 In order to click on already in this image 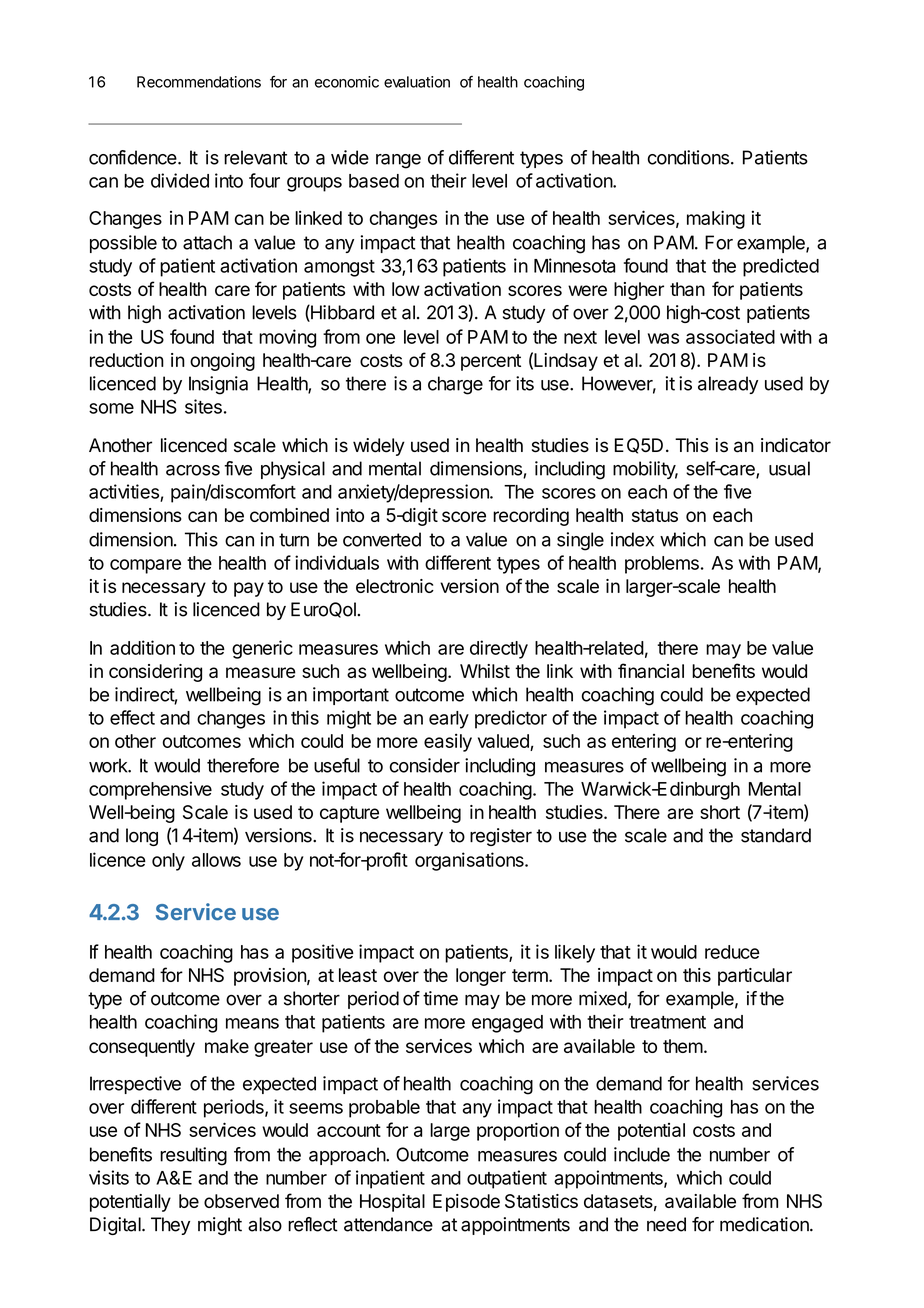, I will do `click(728, 385)`.
